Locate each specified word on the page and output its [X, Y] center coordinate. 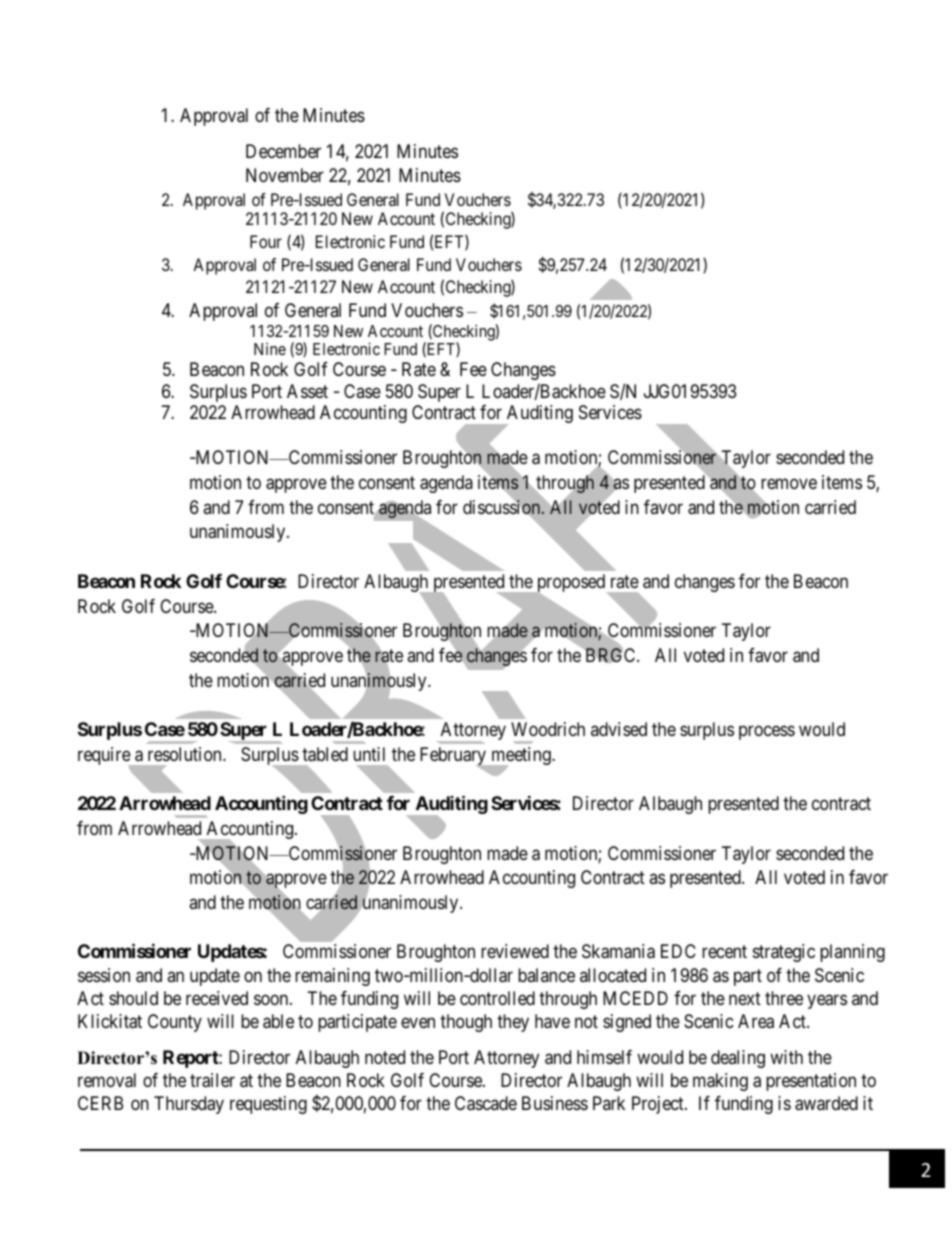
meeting [521, 757]
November [285, 175]
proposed [569, 584]
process [767, 732]
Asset [307, 391]
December [283, 151]
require [105, 757]
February [454, 757]
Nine [270, 349]
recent [724, 952]
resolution [186, 754]
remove [789, 483]
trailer [212, 1080]
